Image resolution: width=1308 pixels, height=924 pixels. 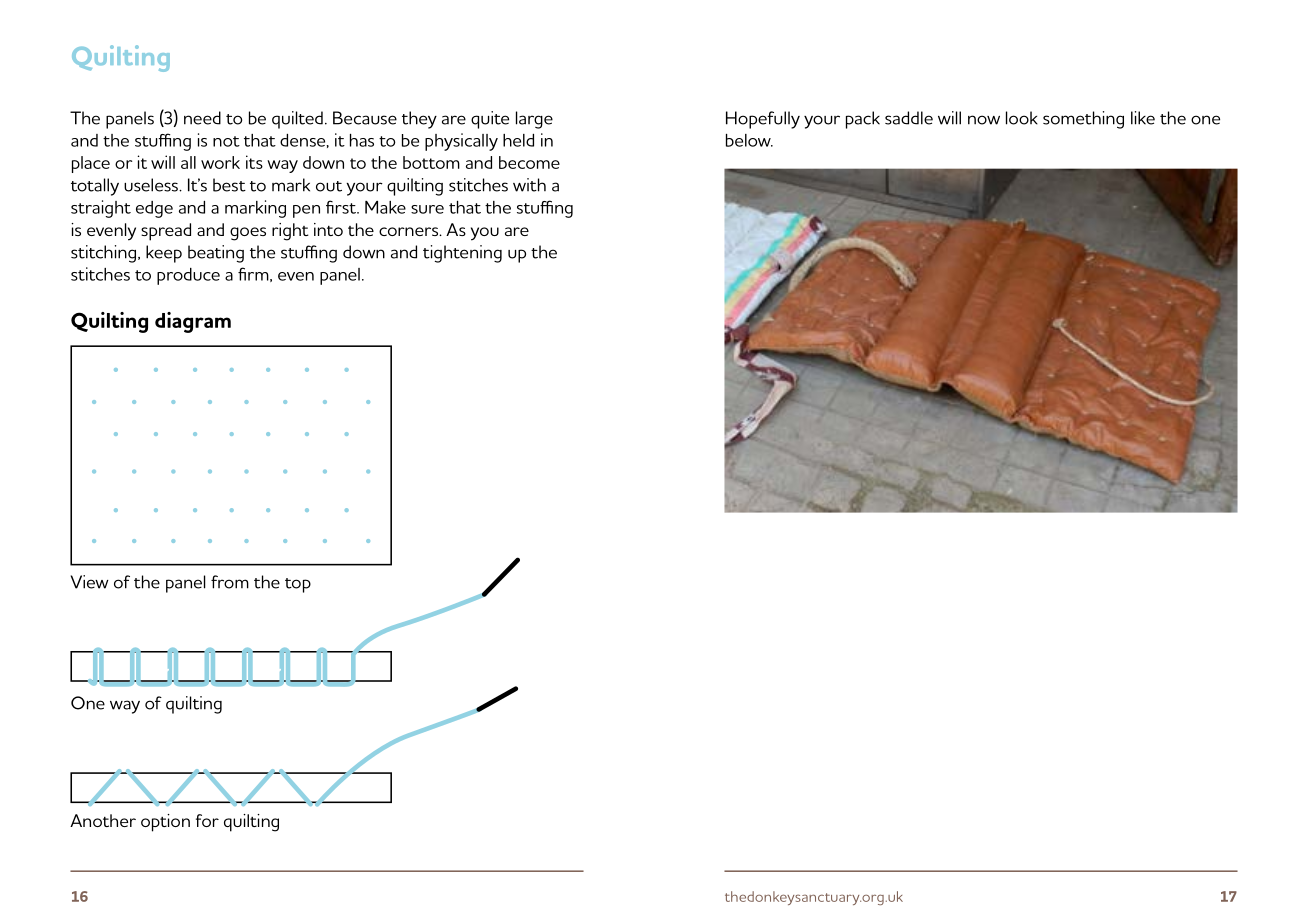 I want to click on produce, so click(x=188, y=276).
